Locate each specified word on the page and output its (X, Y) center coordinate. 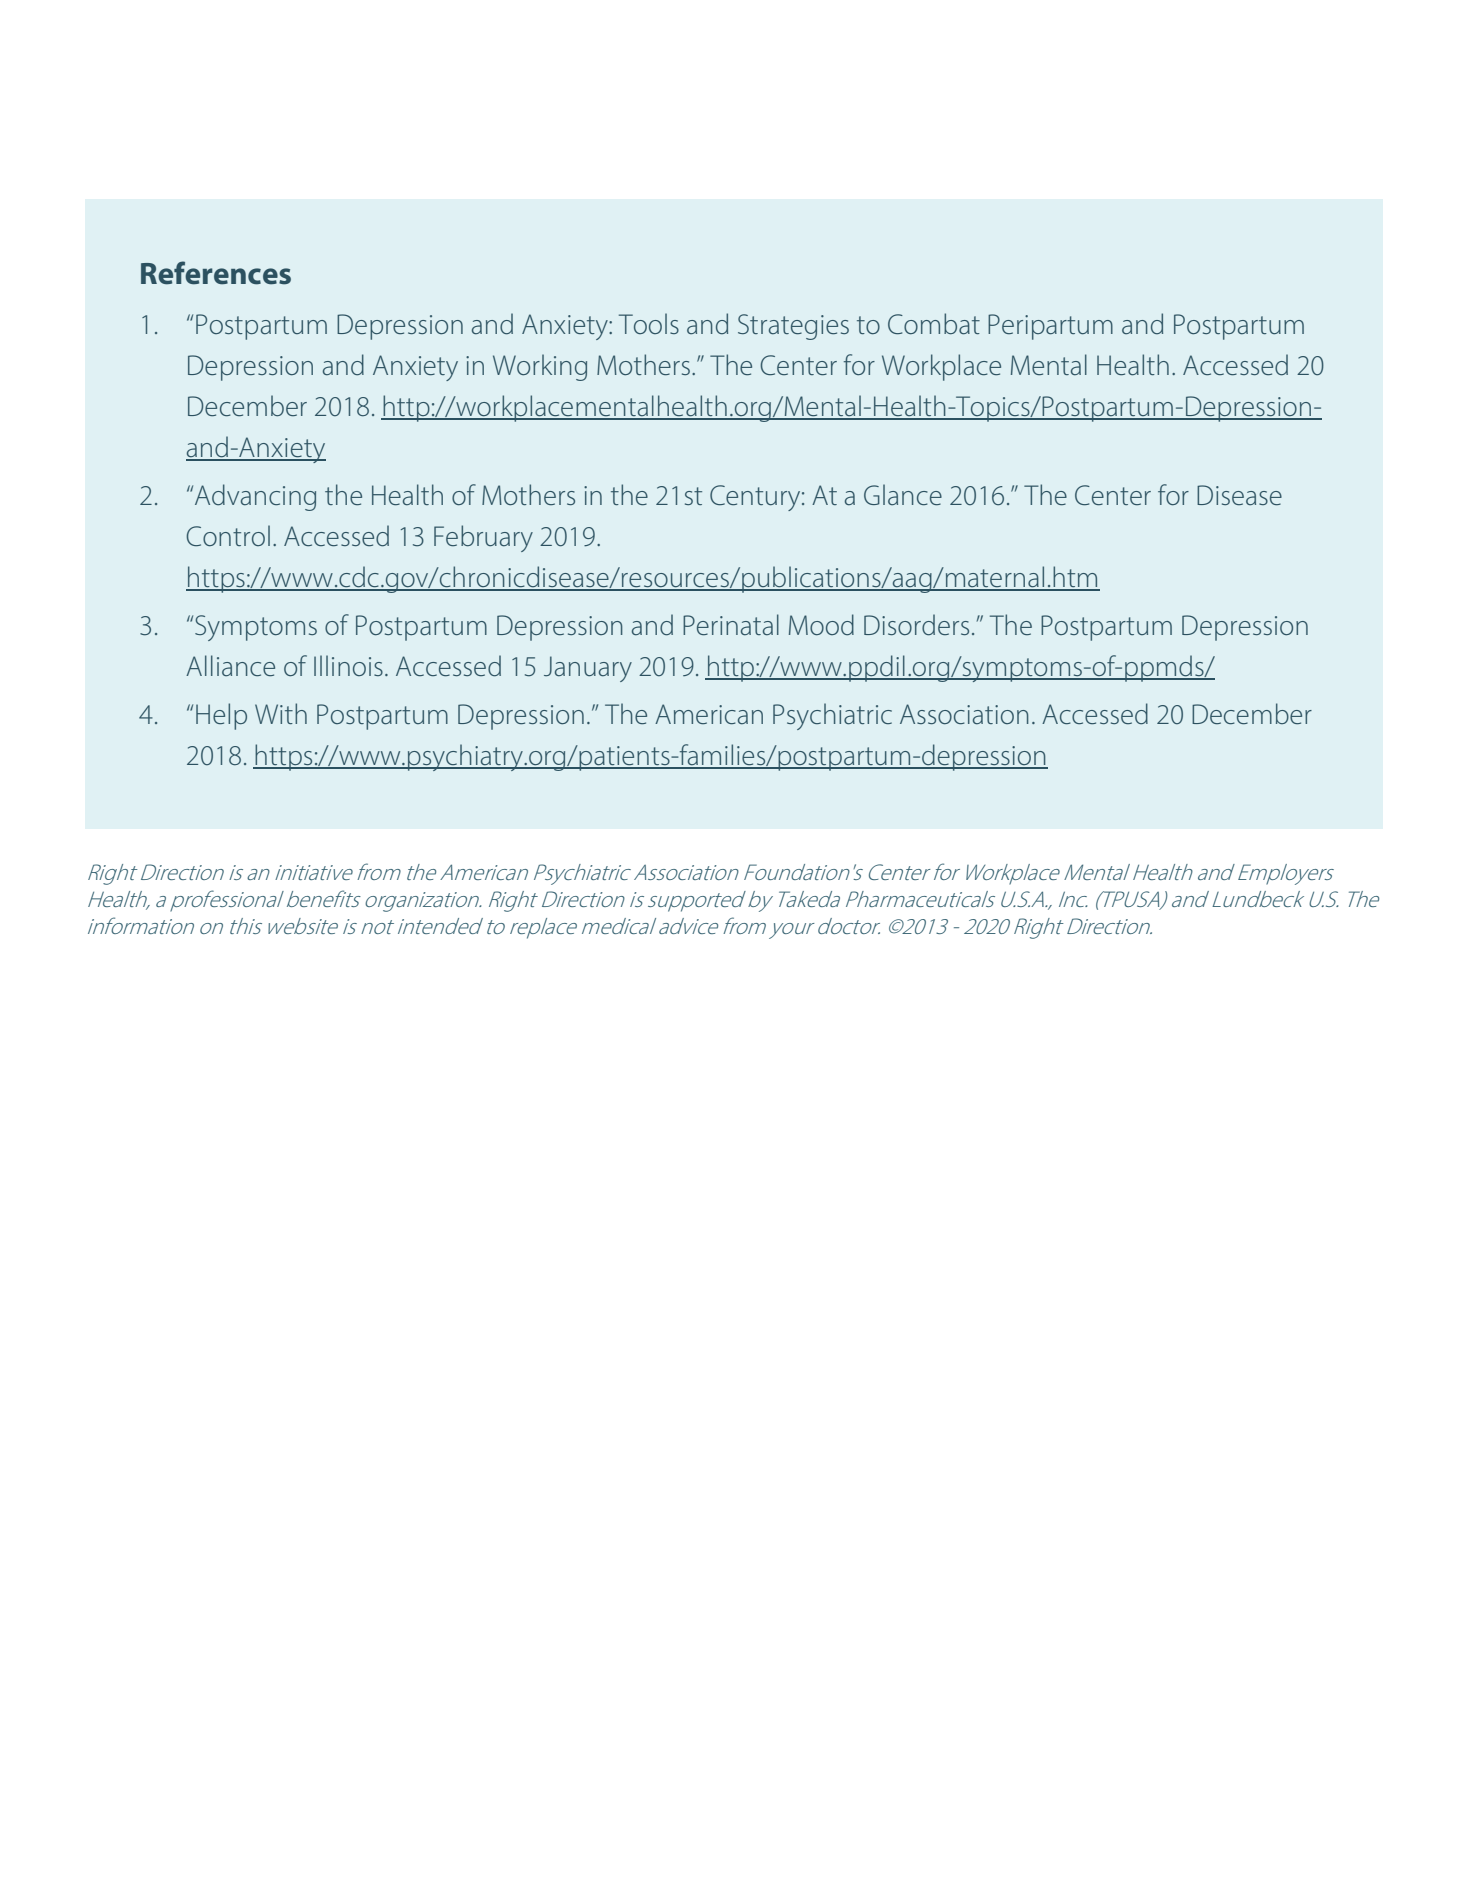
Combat (934, 324)
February (483, 538)
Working (540, 367)
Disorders (916, 625)
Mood (821, 625)
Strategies (793, 327)
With (281, 713)
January (588, 669)
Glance (903, 495)
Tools (649, 323)
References (216, 273)
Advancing (255, 497)
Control (228, 536)
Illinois (348, 665)
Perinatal (731, 625)
